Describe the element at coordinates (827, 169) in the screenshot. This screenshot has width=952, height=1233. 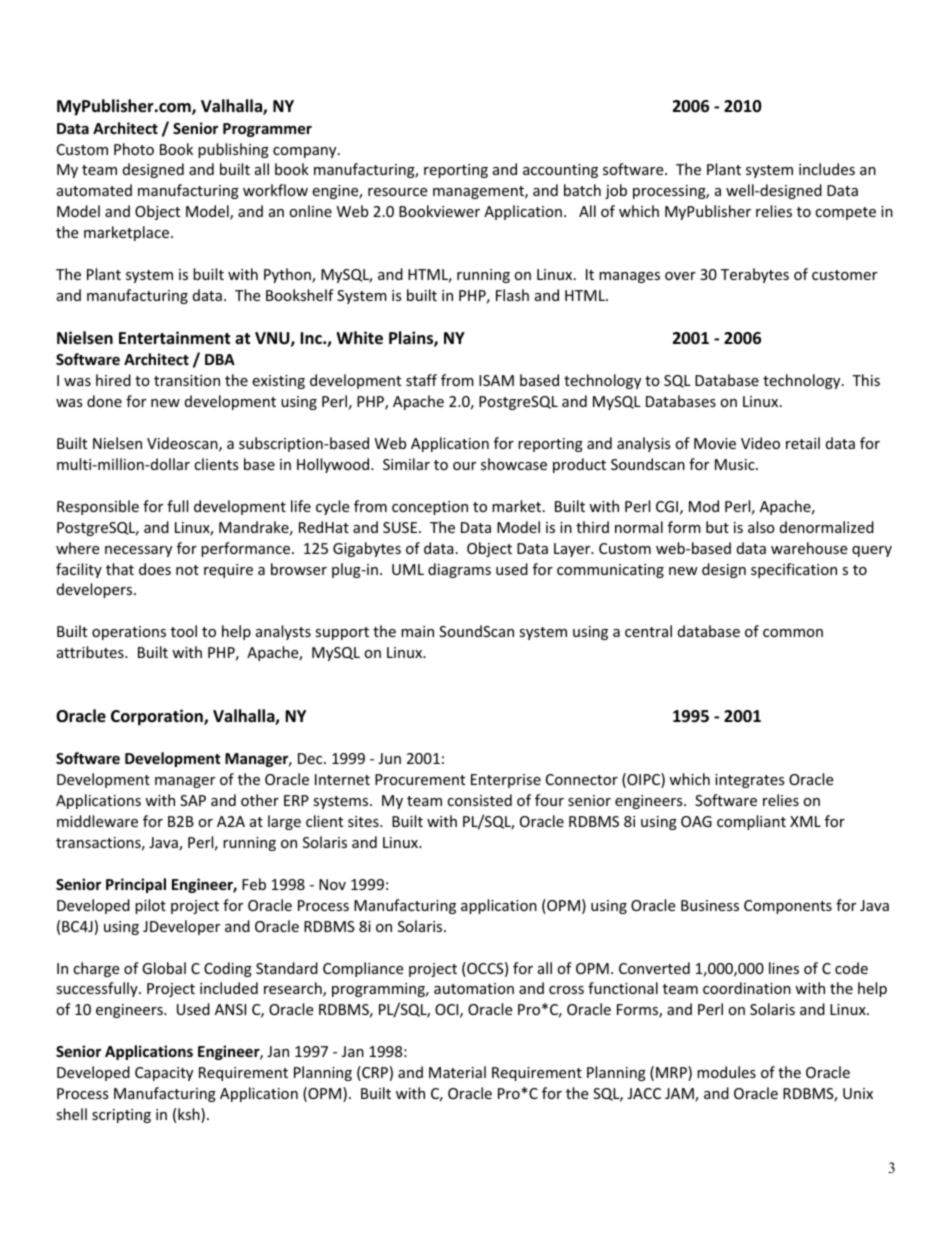
I see `includes` at that location.
